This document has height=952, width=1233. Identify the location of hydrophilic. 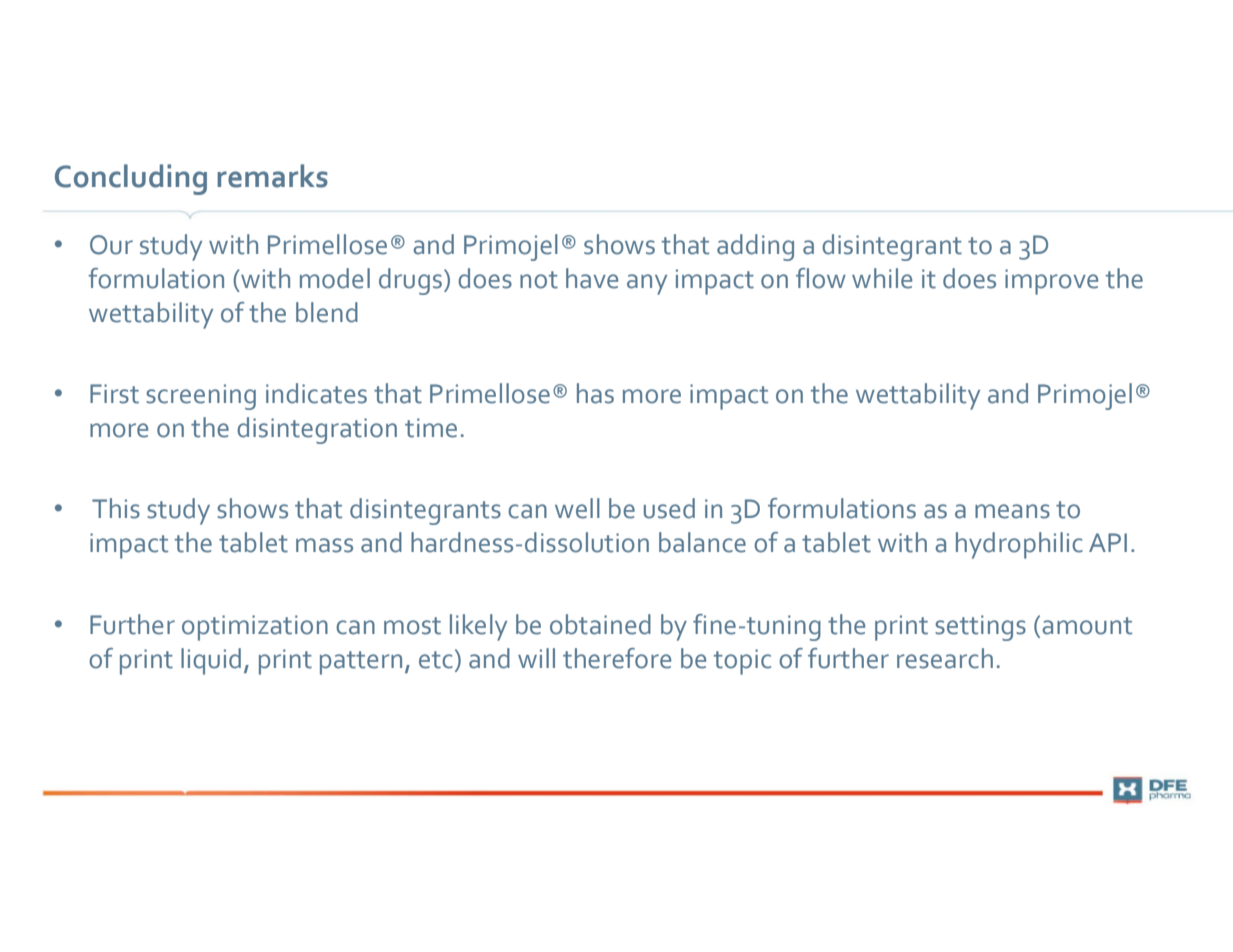
(1019, 545).
